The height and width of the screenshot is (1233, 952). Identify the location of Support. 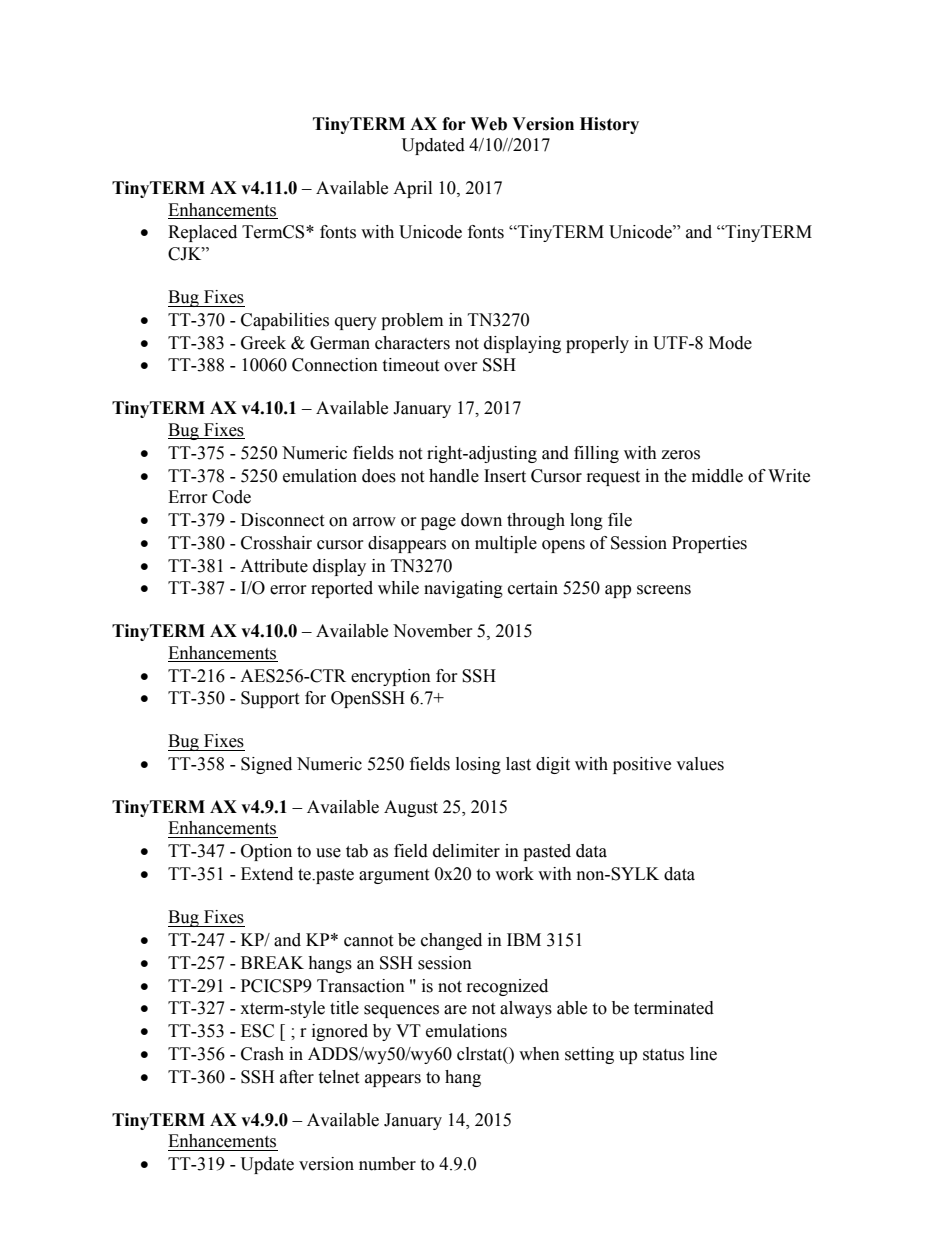
(270, 699).
